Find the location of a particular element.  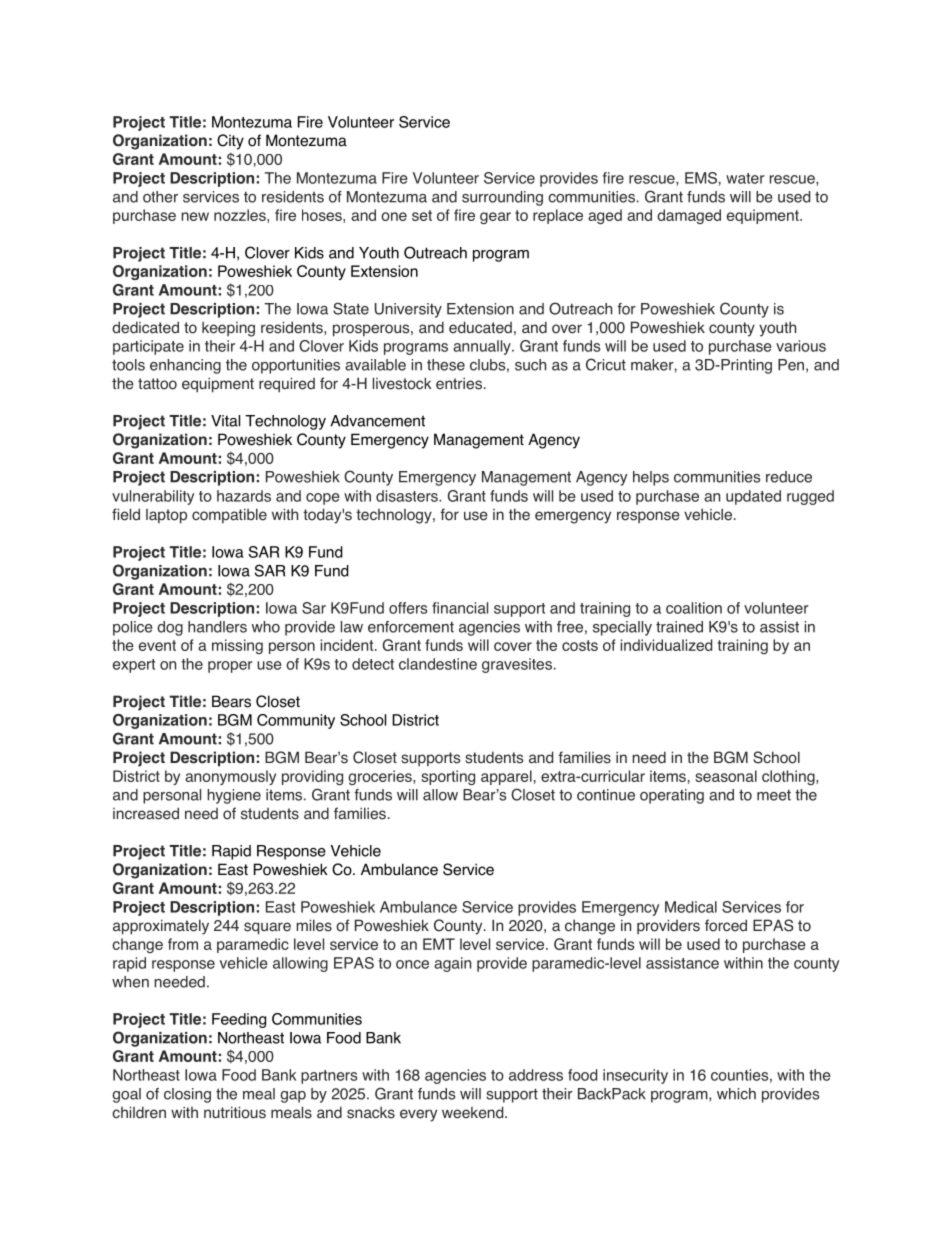

surrounding is located at coordinates (502, 198).
